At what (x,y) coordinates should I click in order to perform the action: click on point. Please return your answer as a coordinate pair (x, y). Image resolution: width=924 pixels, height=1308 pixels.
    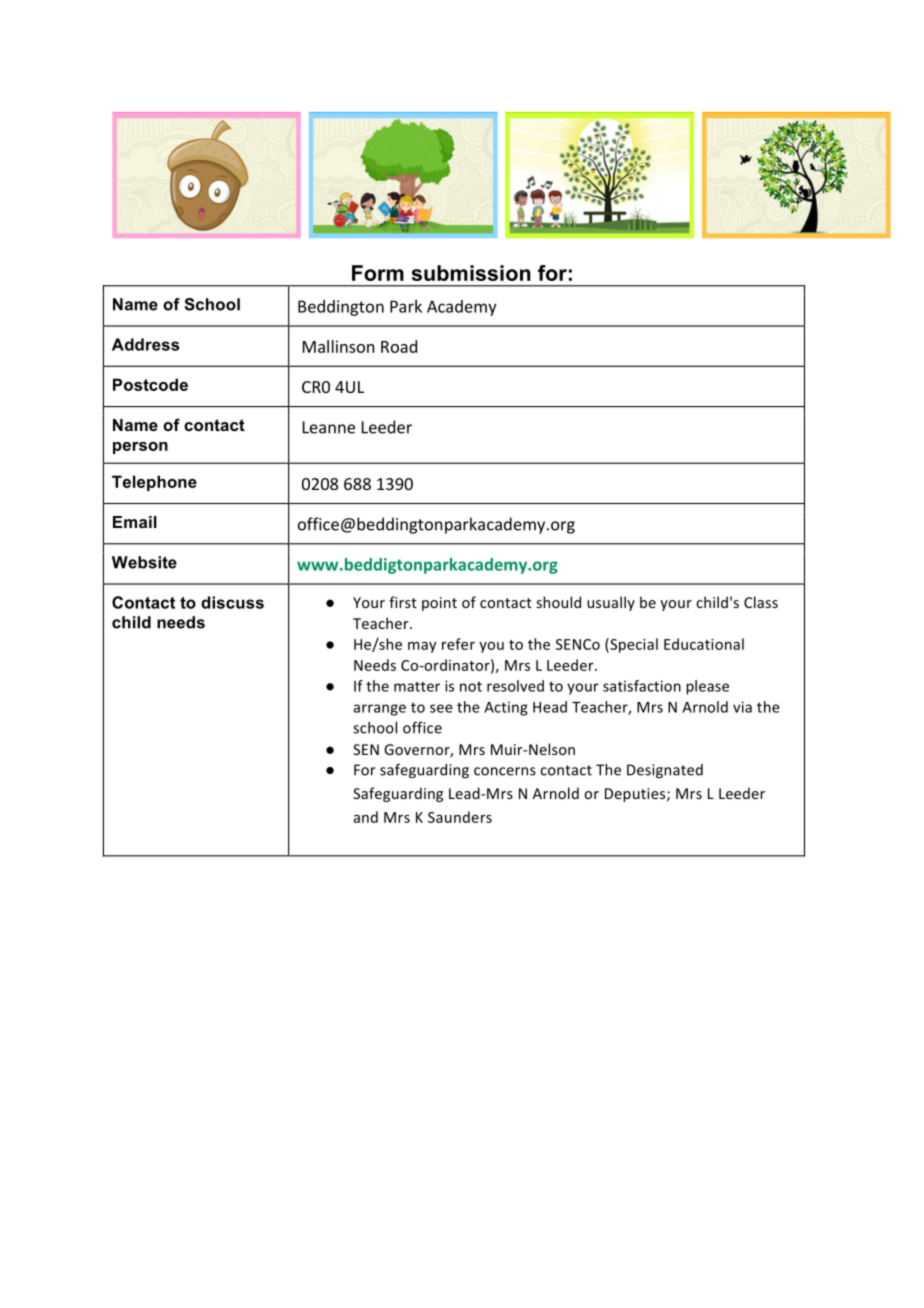
    Looking at the image, I should click on (439, 604).
